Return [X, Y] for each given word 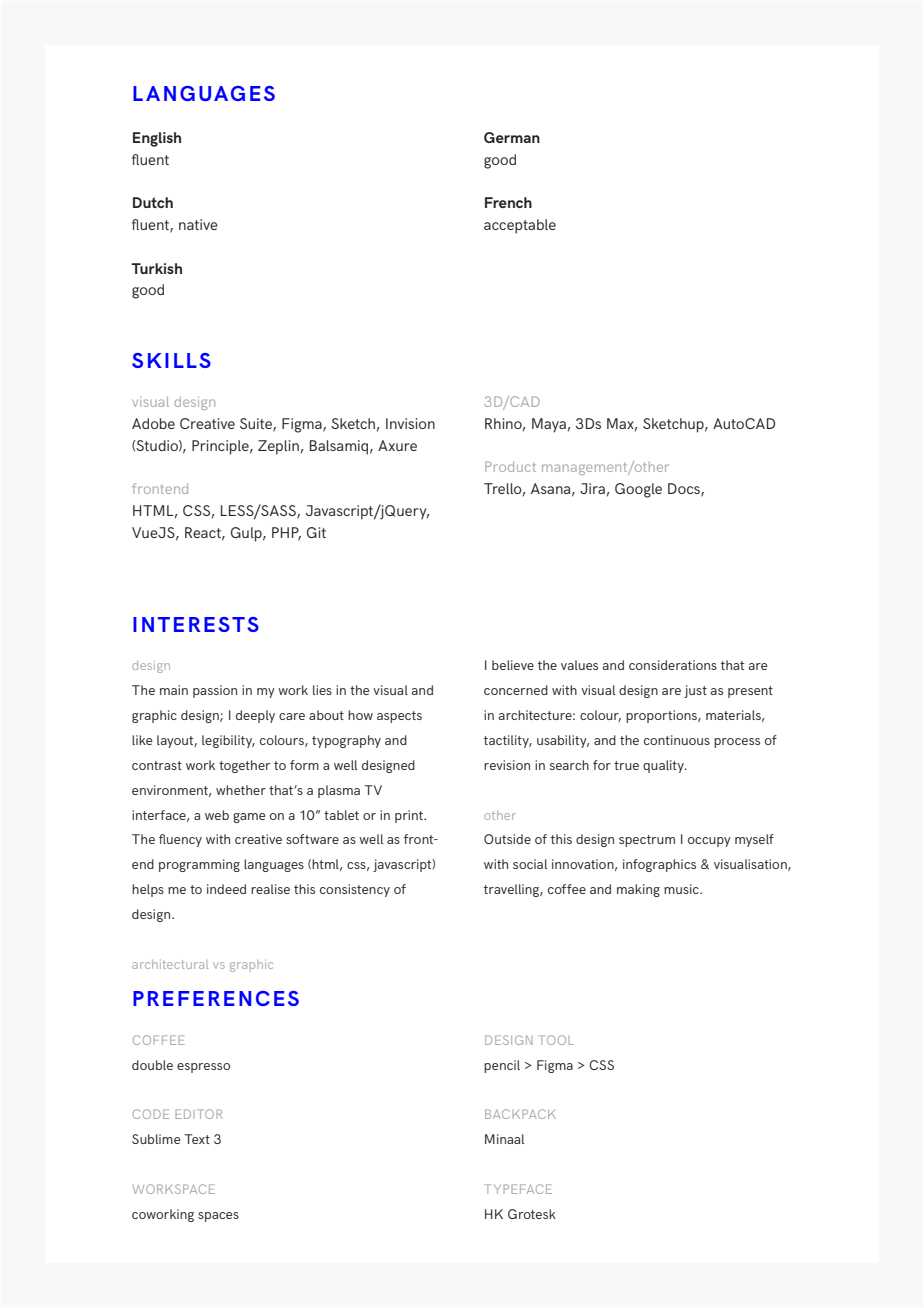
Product [510, 466]
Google [638, 490]
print [410, 816]
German [512, 137]
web [217, 815]
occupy [709, 842]
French [508, 202]
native [198, 224]
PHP [286, 533]
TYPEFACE [518, 1189]
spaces [218, 1217]
